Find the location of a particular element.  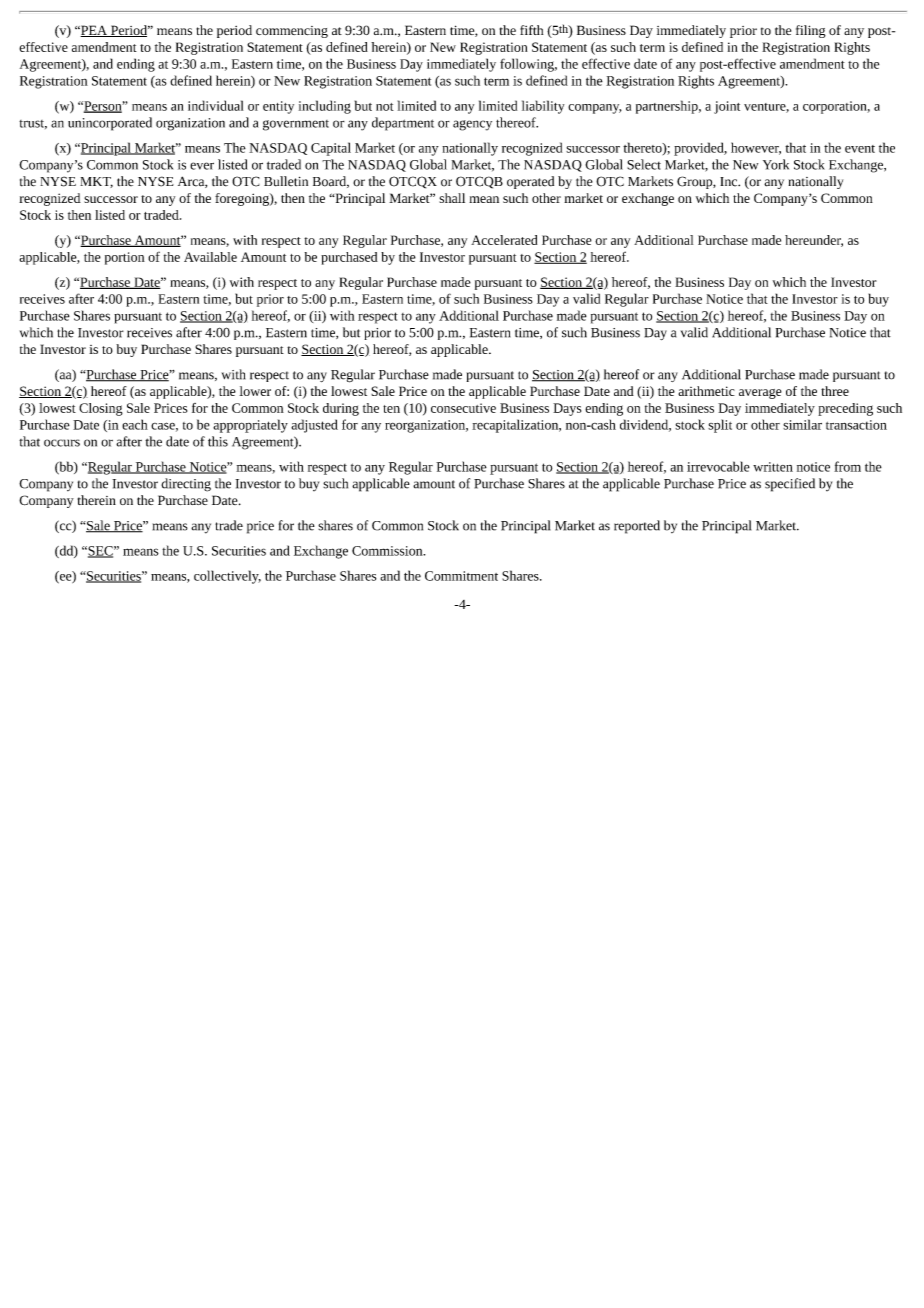

portion is located at coordinates (125, 258).
